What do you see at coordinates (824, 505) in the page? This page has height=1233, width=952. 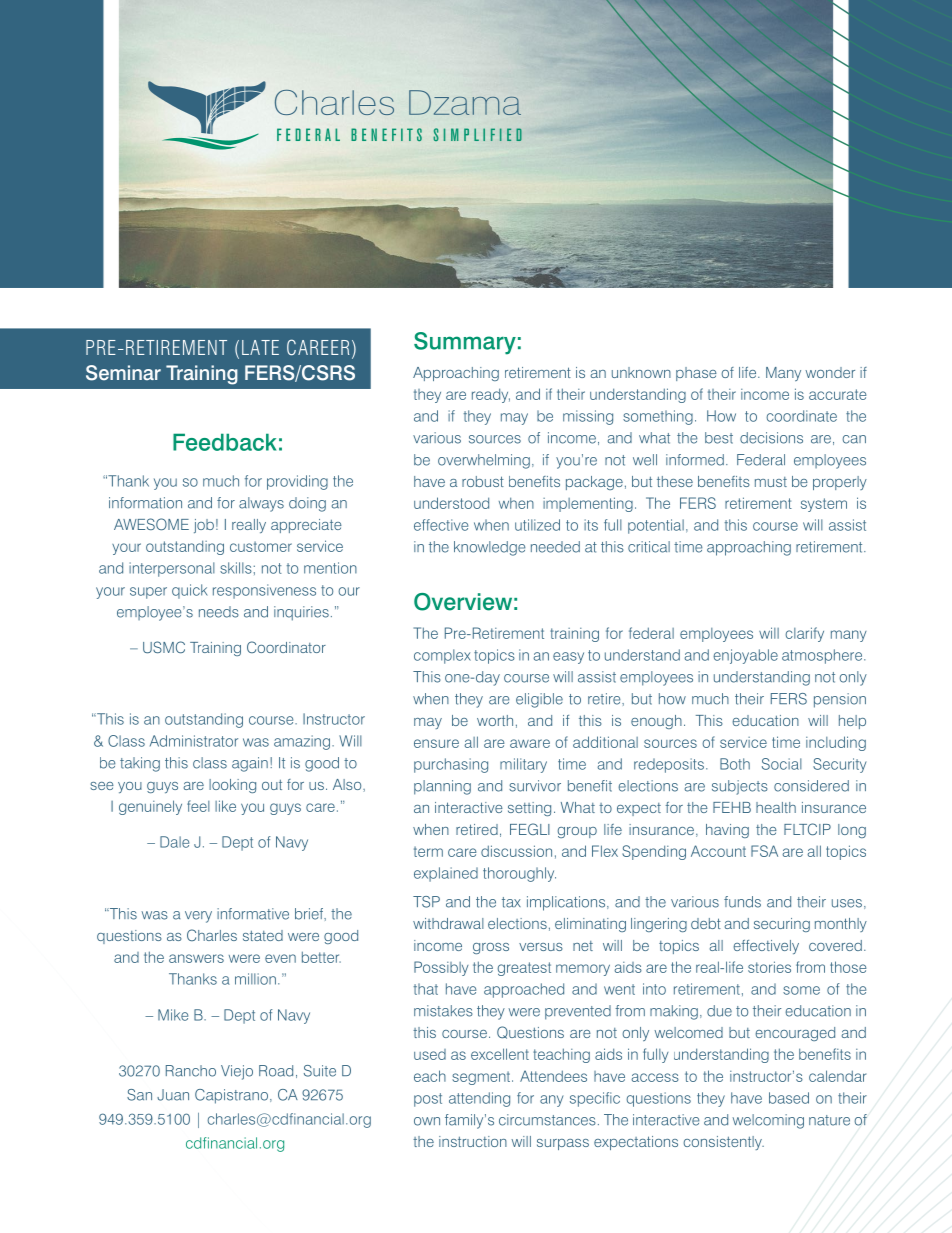 I see `system` at bounding box center [824, 505].
